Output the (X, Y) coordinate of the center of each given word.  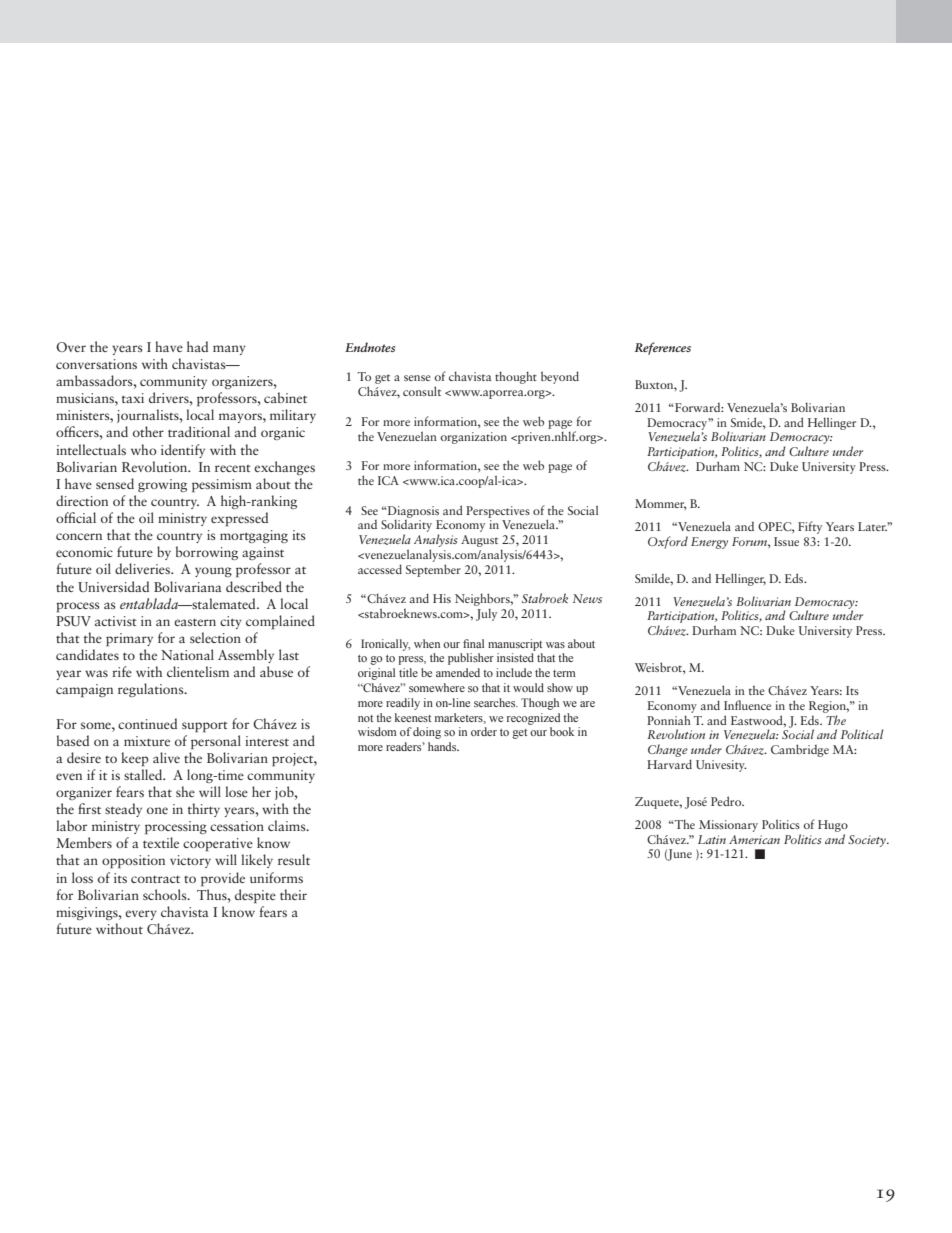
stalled (144, 774)
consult (422, 391)
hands (443, 746)
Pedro (727, 801)
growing (162, 485)
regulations (152, 690)
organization (473, 438)
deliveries (143, 568)
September (433, 570)
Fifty (810, 527)
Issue (786, 541)
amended (458, 672)
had (197, 346)
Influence (747, 705)
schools (166, 894)
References (663, 348)
